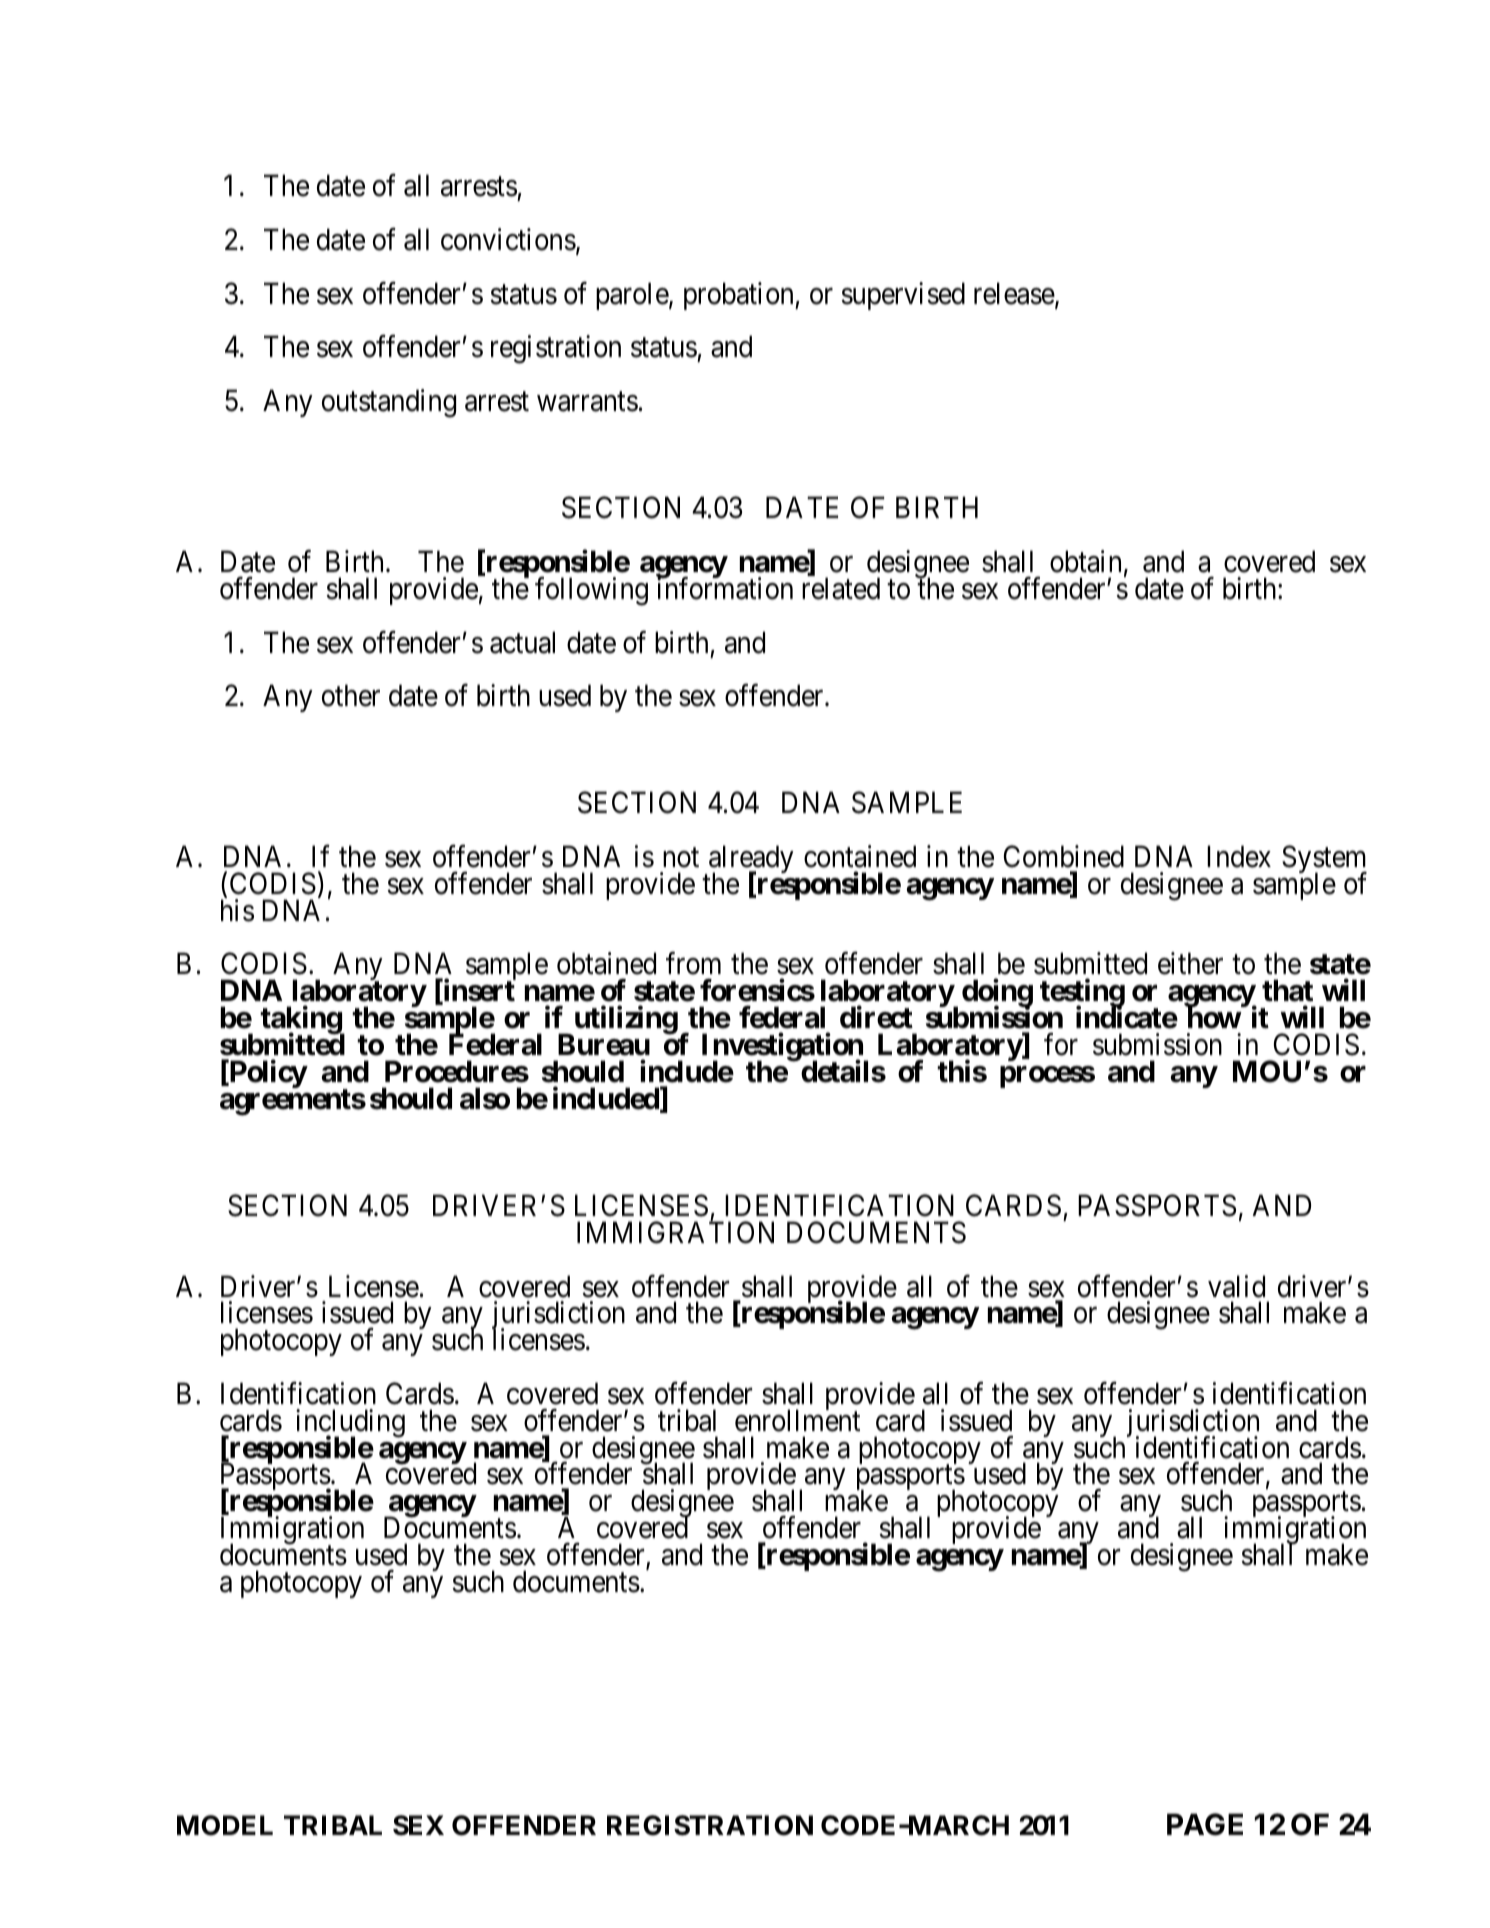 This screenshot has width=1490, height=1928. Describe the element at coordinates (225, 1825) in the screenshot. I see `MODEL` at that location.
